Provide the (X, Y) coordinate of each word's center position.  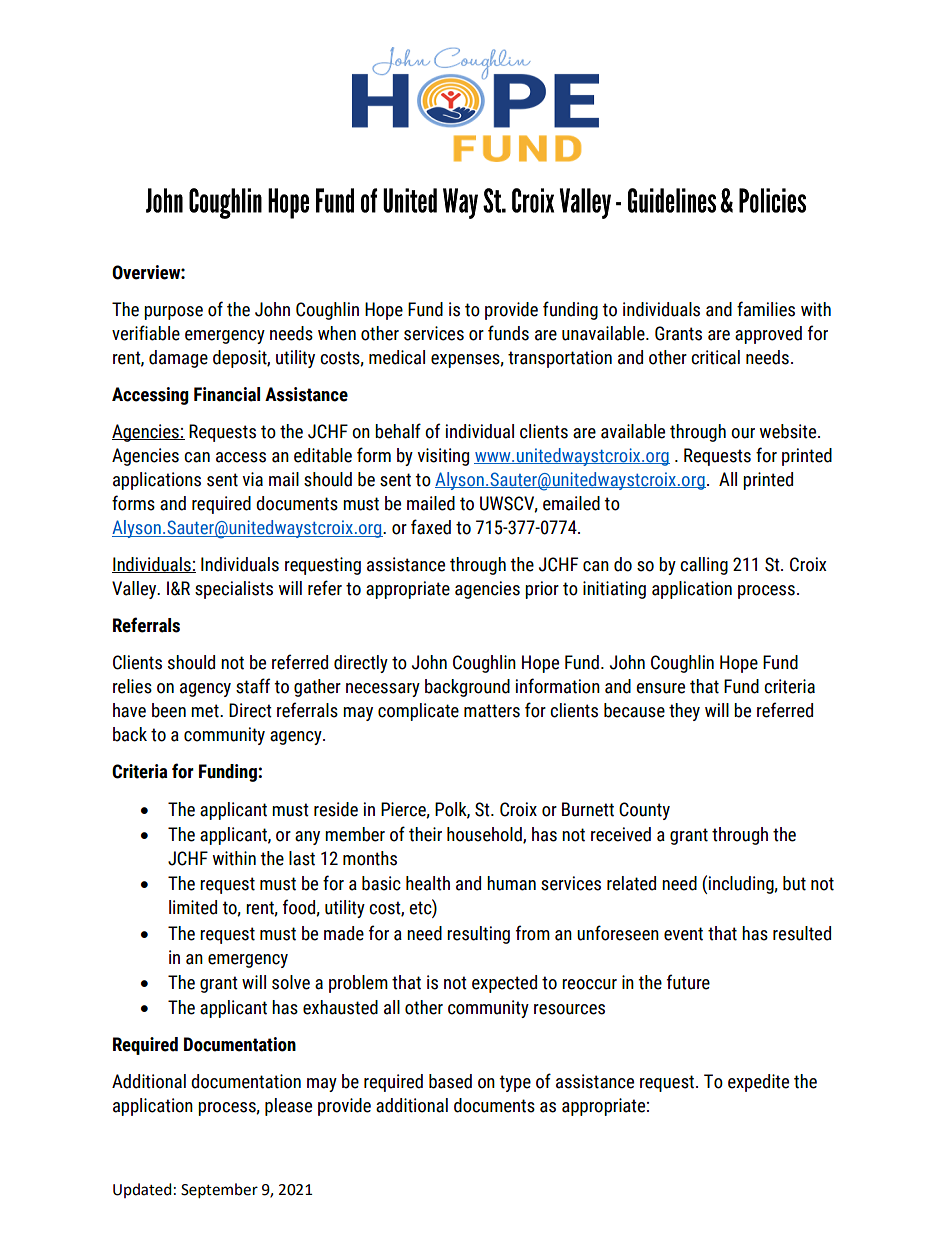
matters (492, 711)
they (684, 712)
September (219, 1191)
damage (178, 359)
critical (715, 357)
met (206, 711)
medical (397, 357)
